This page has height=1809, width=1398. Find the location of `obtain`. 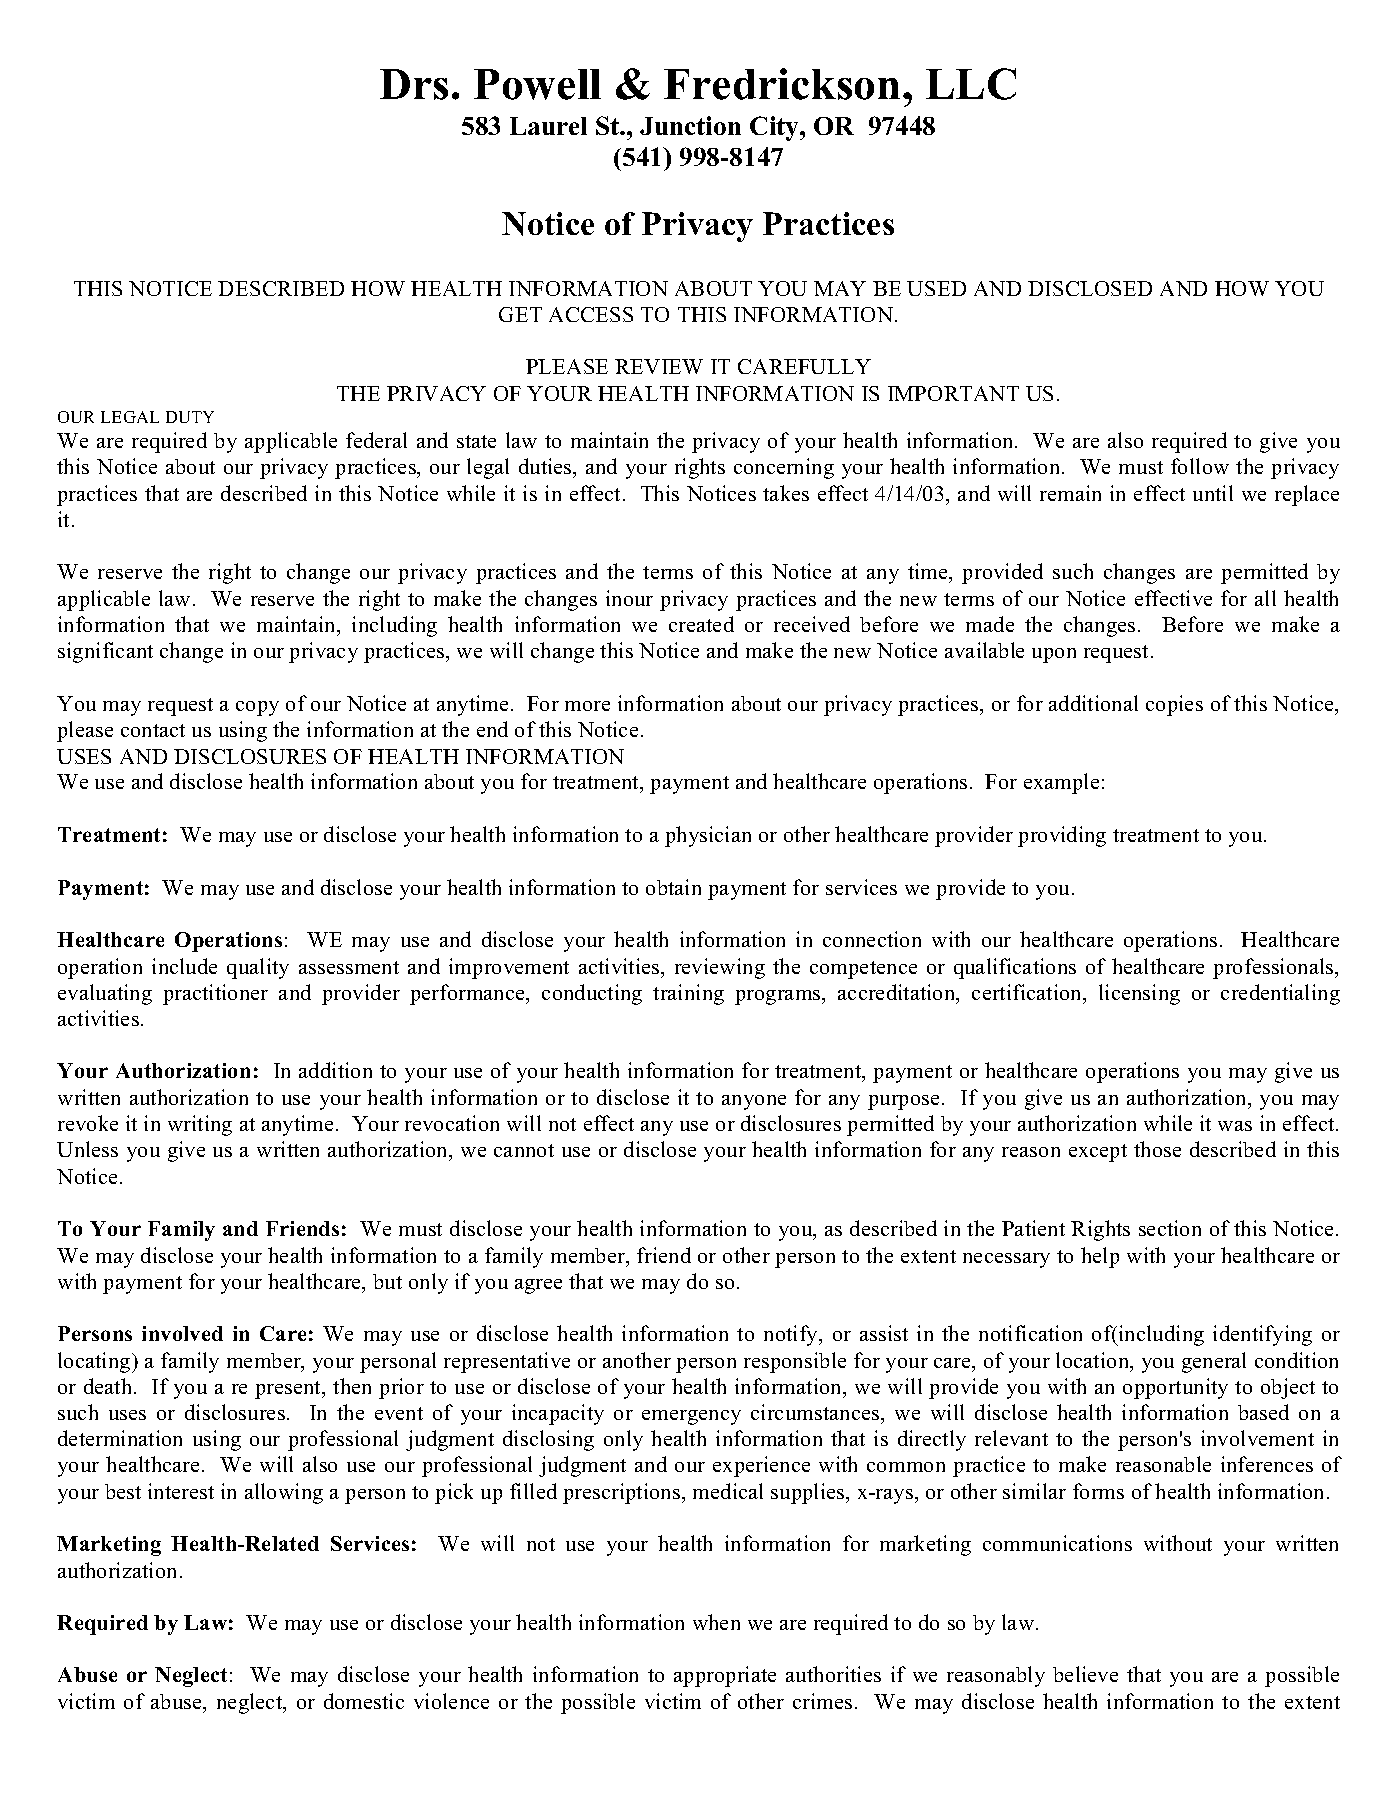

obtain is located at coordinates (673, 887).
